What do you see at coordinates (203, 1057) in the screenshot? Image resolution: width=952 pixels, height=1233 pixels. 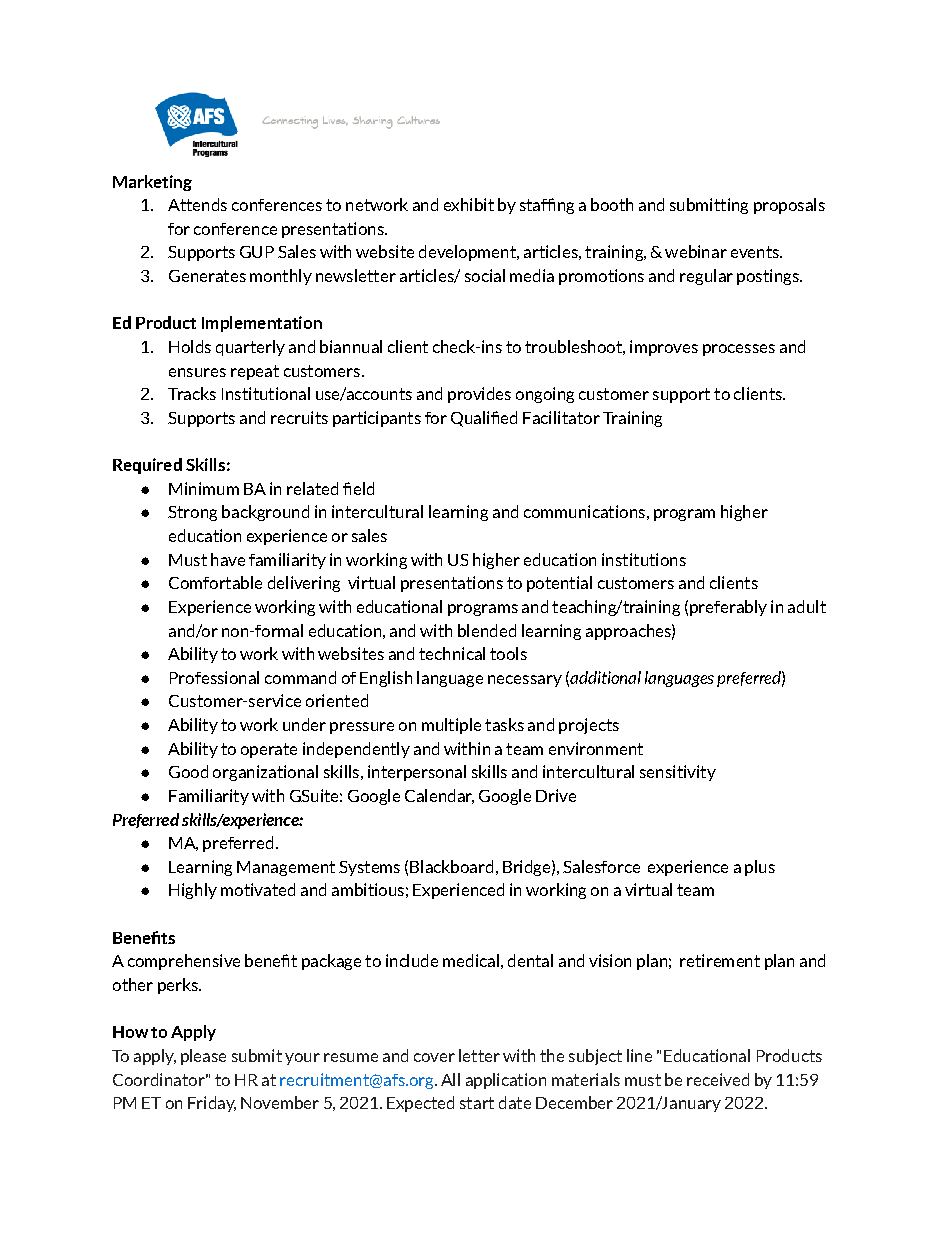 I see `please` at bounding box center [203, 1057].
